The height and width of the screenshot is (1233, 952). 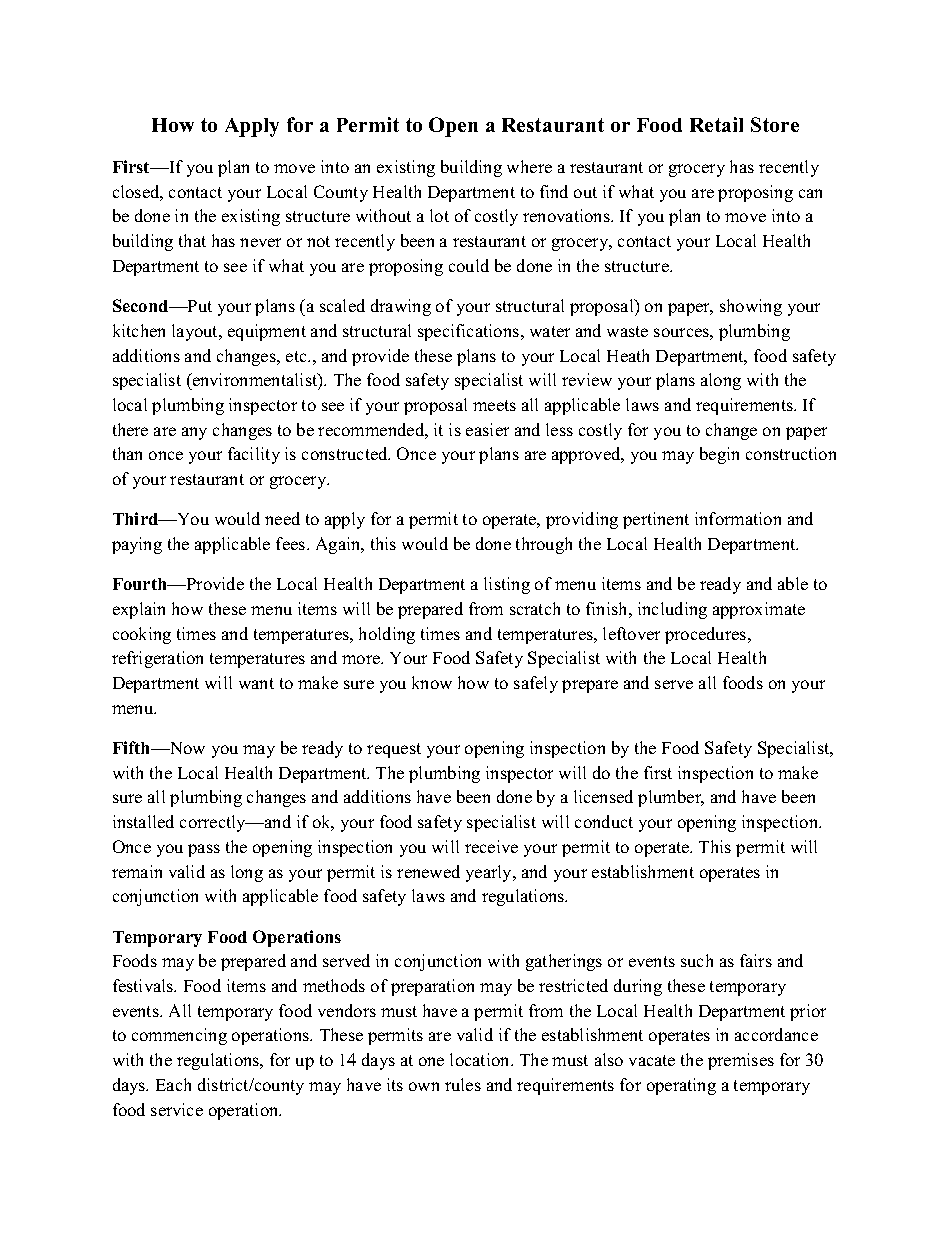 I want to click on listing, so click(x=507, y=585).
